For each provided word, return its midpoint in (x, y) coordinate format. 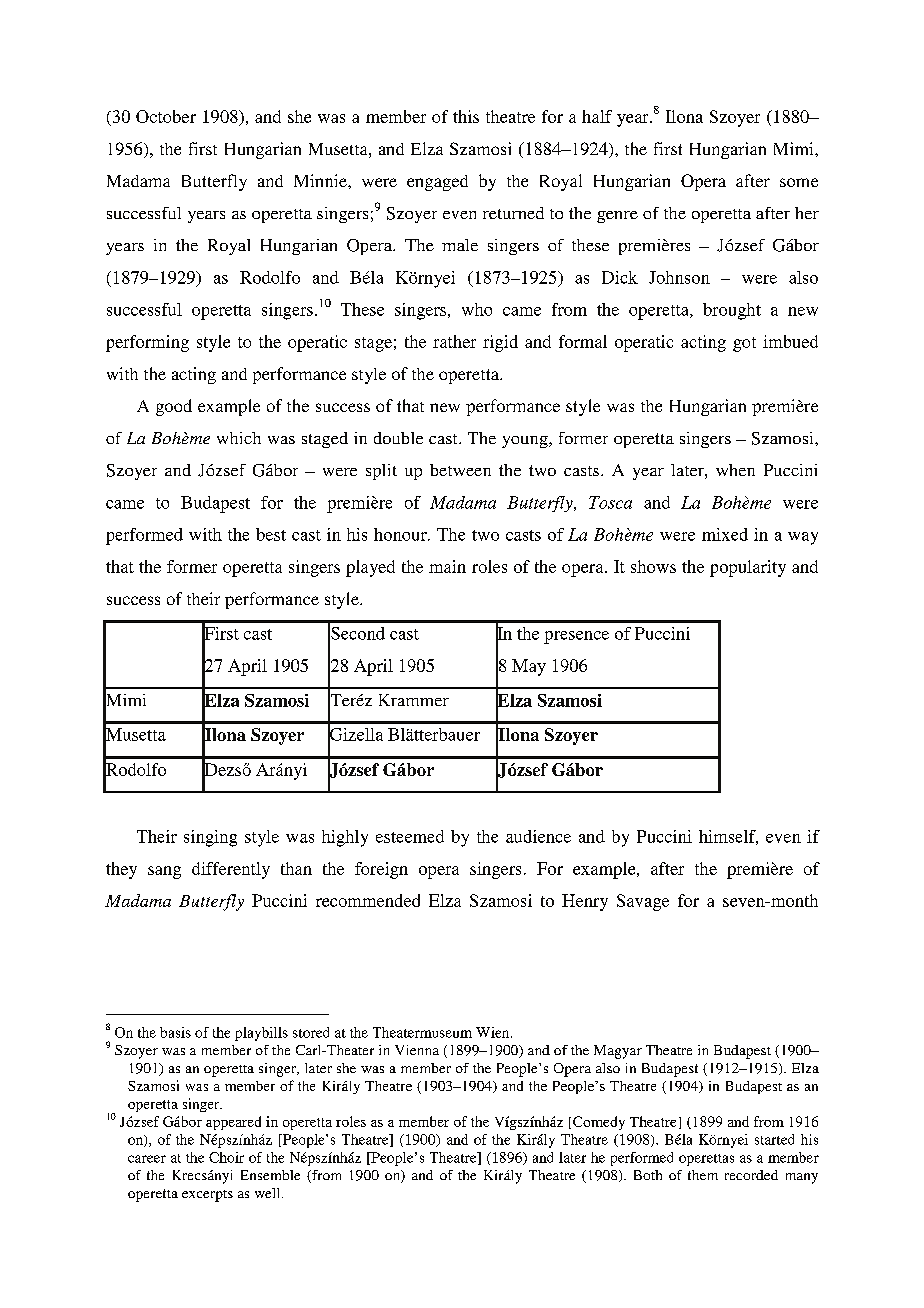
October (166, 116)
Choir (226, 1157)
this (466, 116)
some (799, 182)
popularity (748, 568)
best (271, 534)
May (529, 667)
